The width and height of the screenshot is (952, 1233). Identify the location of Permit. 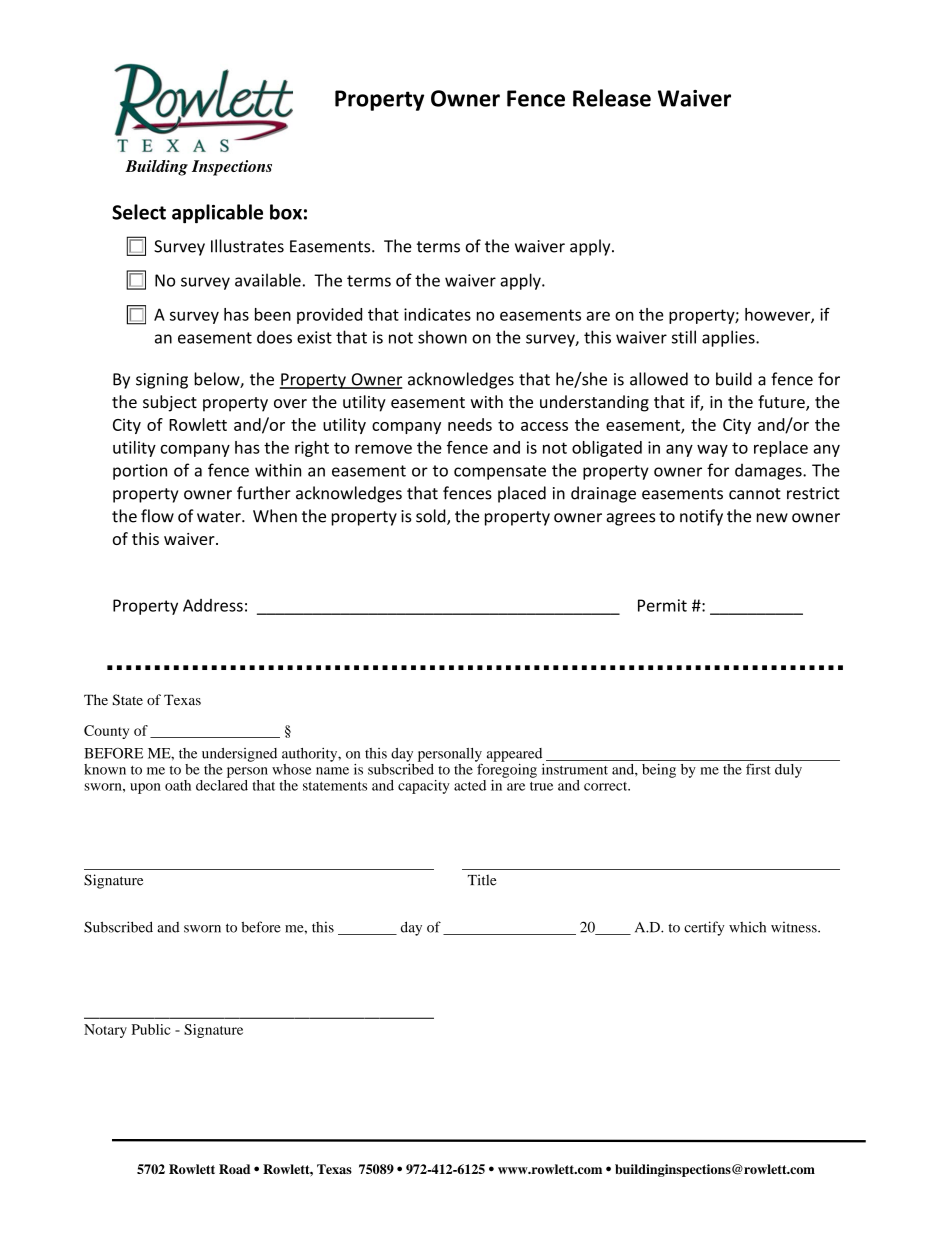
(662, 605).
